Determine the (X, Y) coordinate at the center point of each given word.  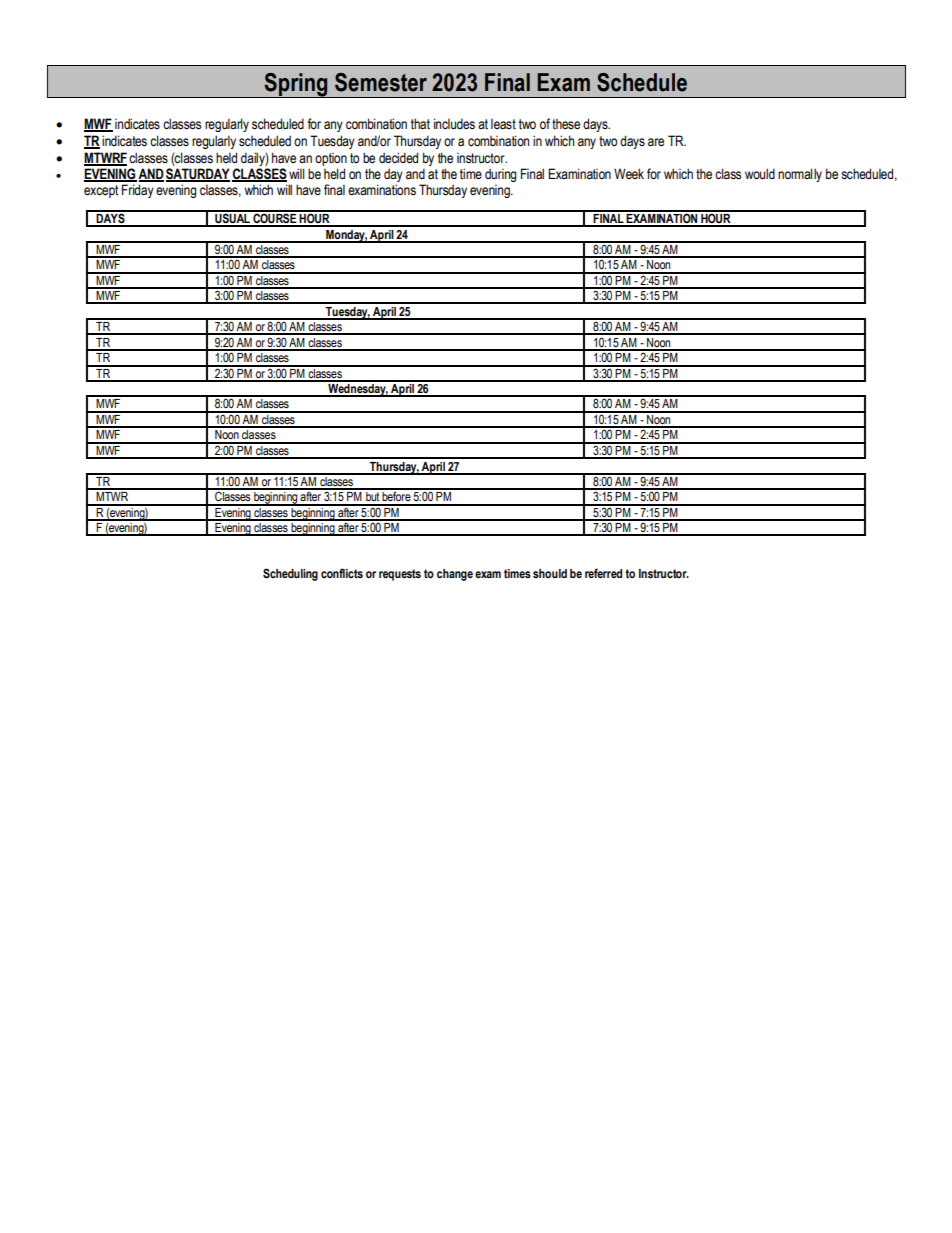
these (566, 124)
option (331, 159)
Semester (381, 82)
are (656, 142)
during (500, 175)
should (550, 573)
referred (603, 573)
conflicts (342, 573)
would (760, 174)
